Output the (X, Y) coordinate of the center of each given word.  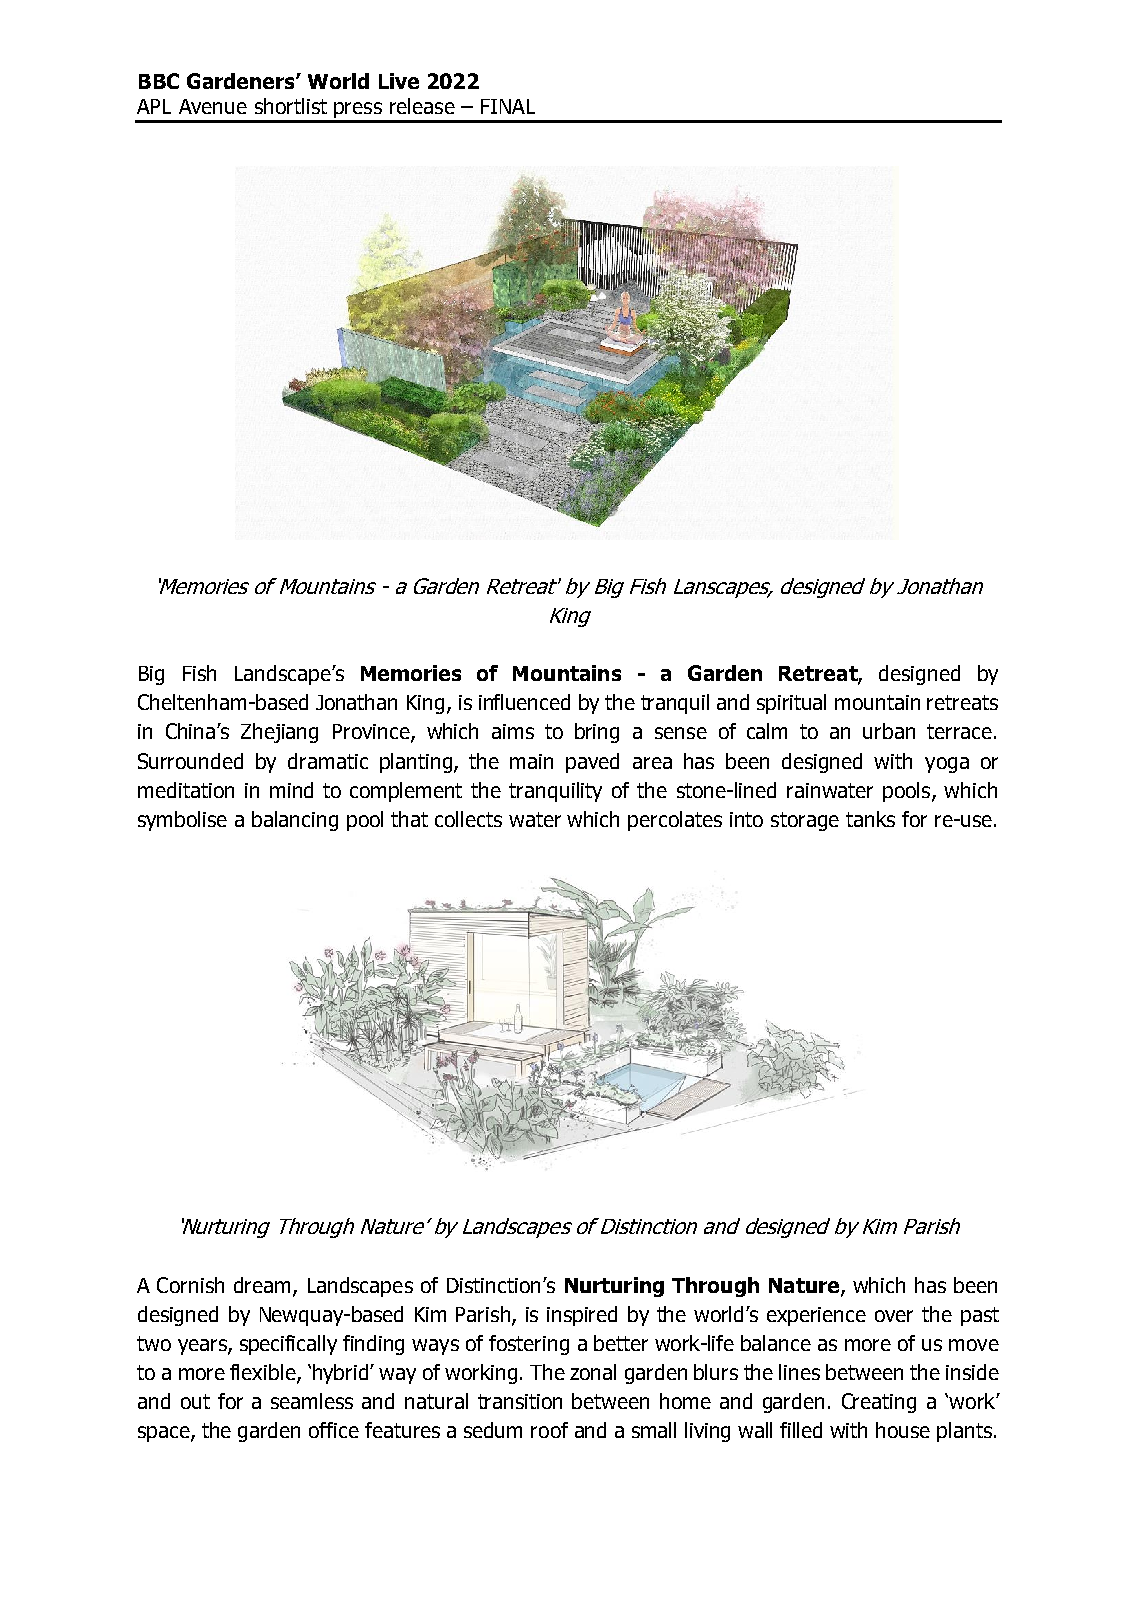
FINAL (508, 106)
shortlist (291, 106)
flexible (264, 1373)
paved (592, 763)
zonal (593, 1372)
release (422, 106)
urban (889, 731)
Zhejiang (279, 733)
